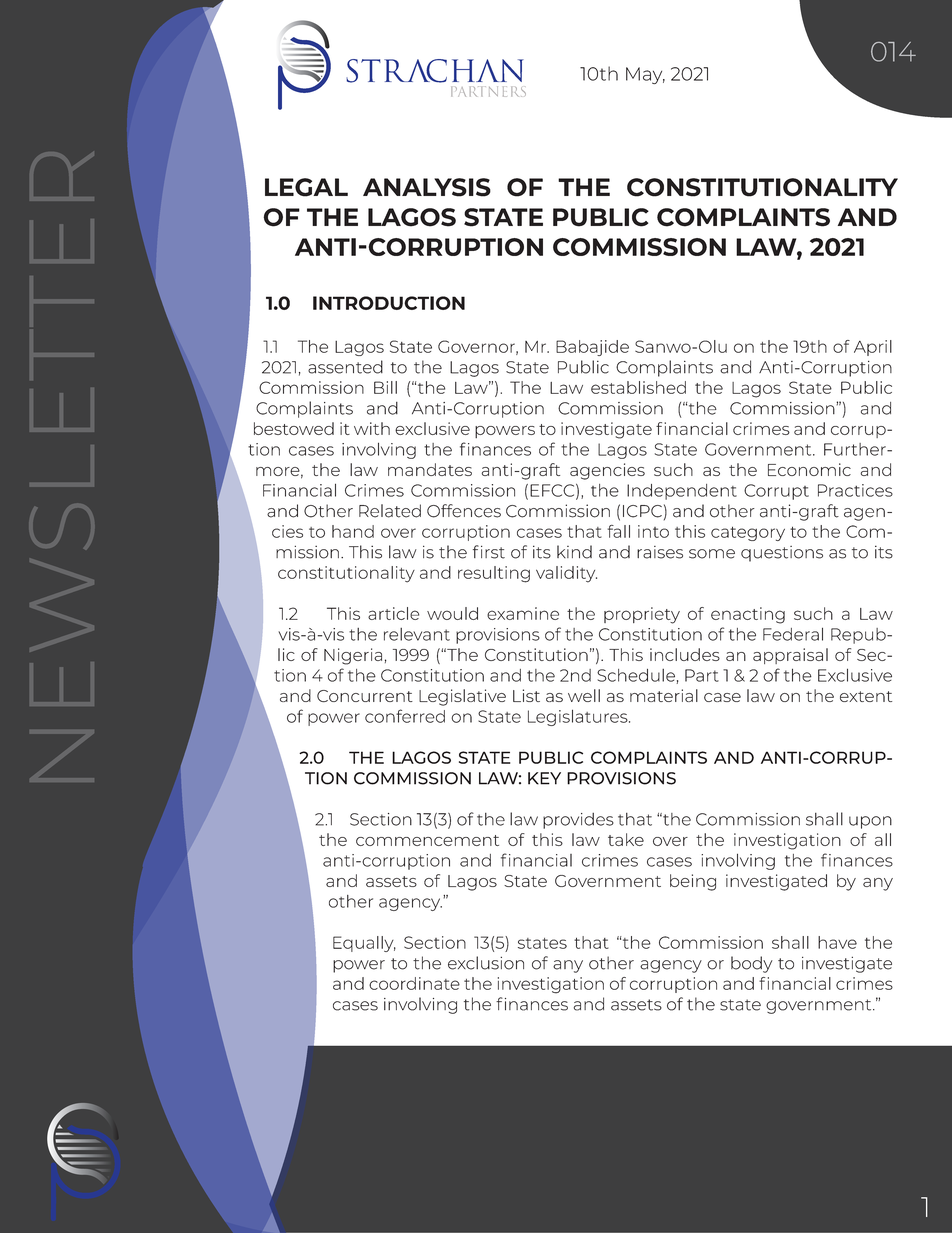 The image size is (952, 1233). What do you see at coordinates (306, 187) in the screenshot?
I see `LEGAL` at bounding box center [306, 187].
